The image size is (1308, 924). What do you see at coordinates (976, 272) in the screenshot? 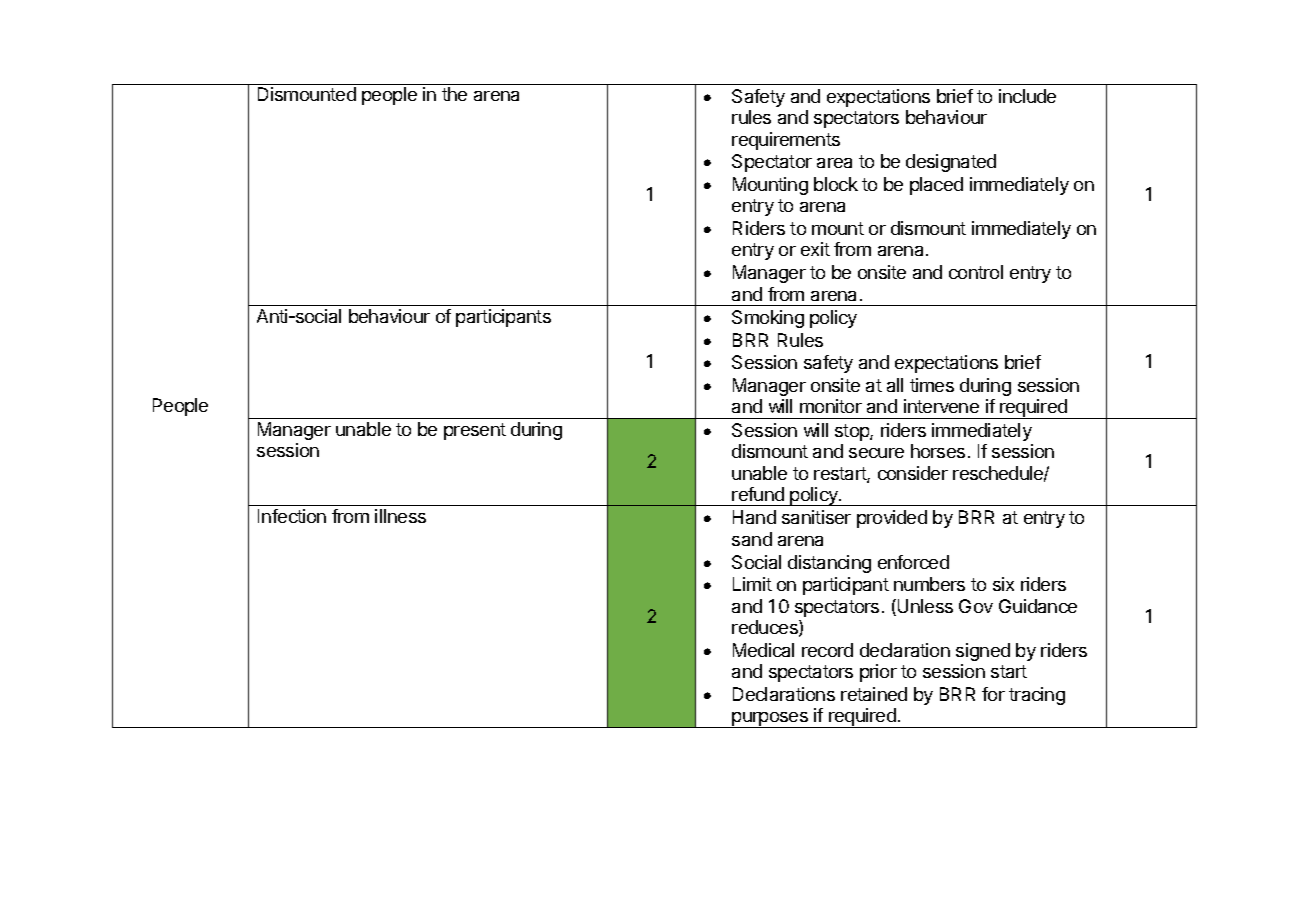
I see `control` at bounding box center [976, 272].
